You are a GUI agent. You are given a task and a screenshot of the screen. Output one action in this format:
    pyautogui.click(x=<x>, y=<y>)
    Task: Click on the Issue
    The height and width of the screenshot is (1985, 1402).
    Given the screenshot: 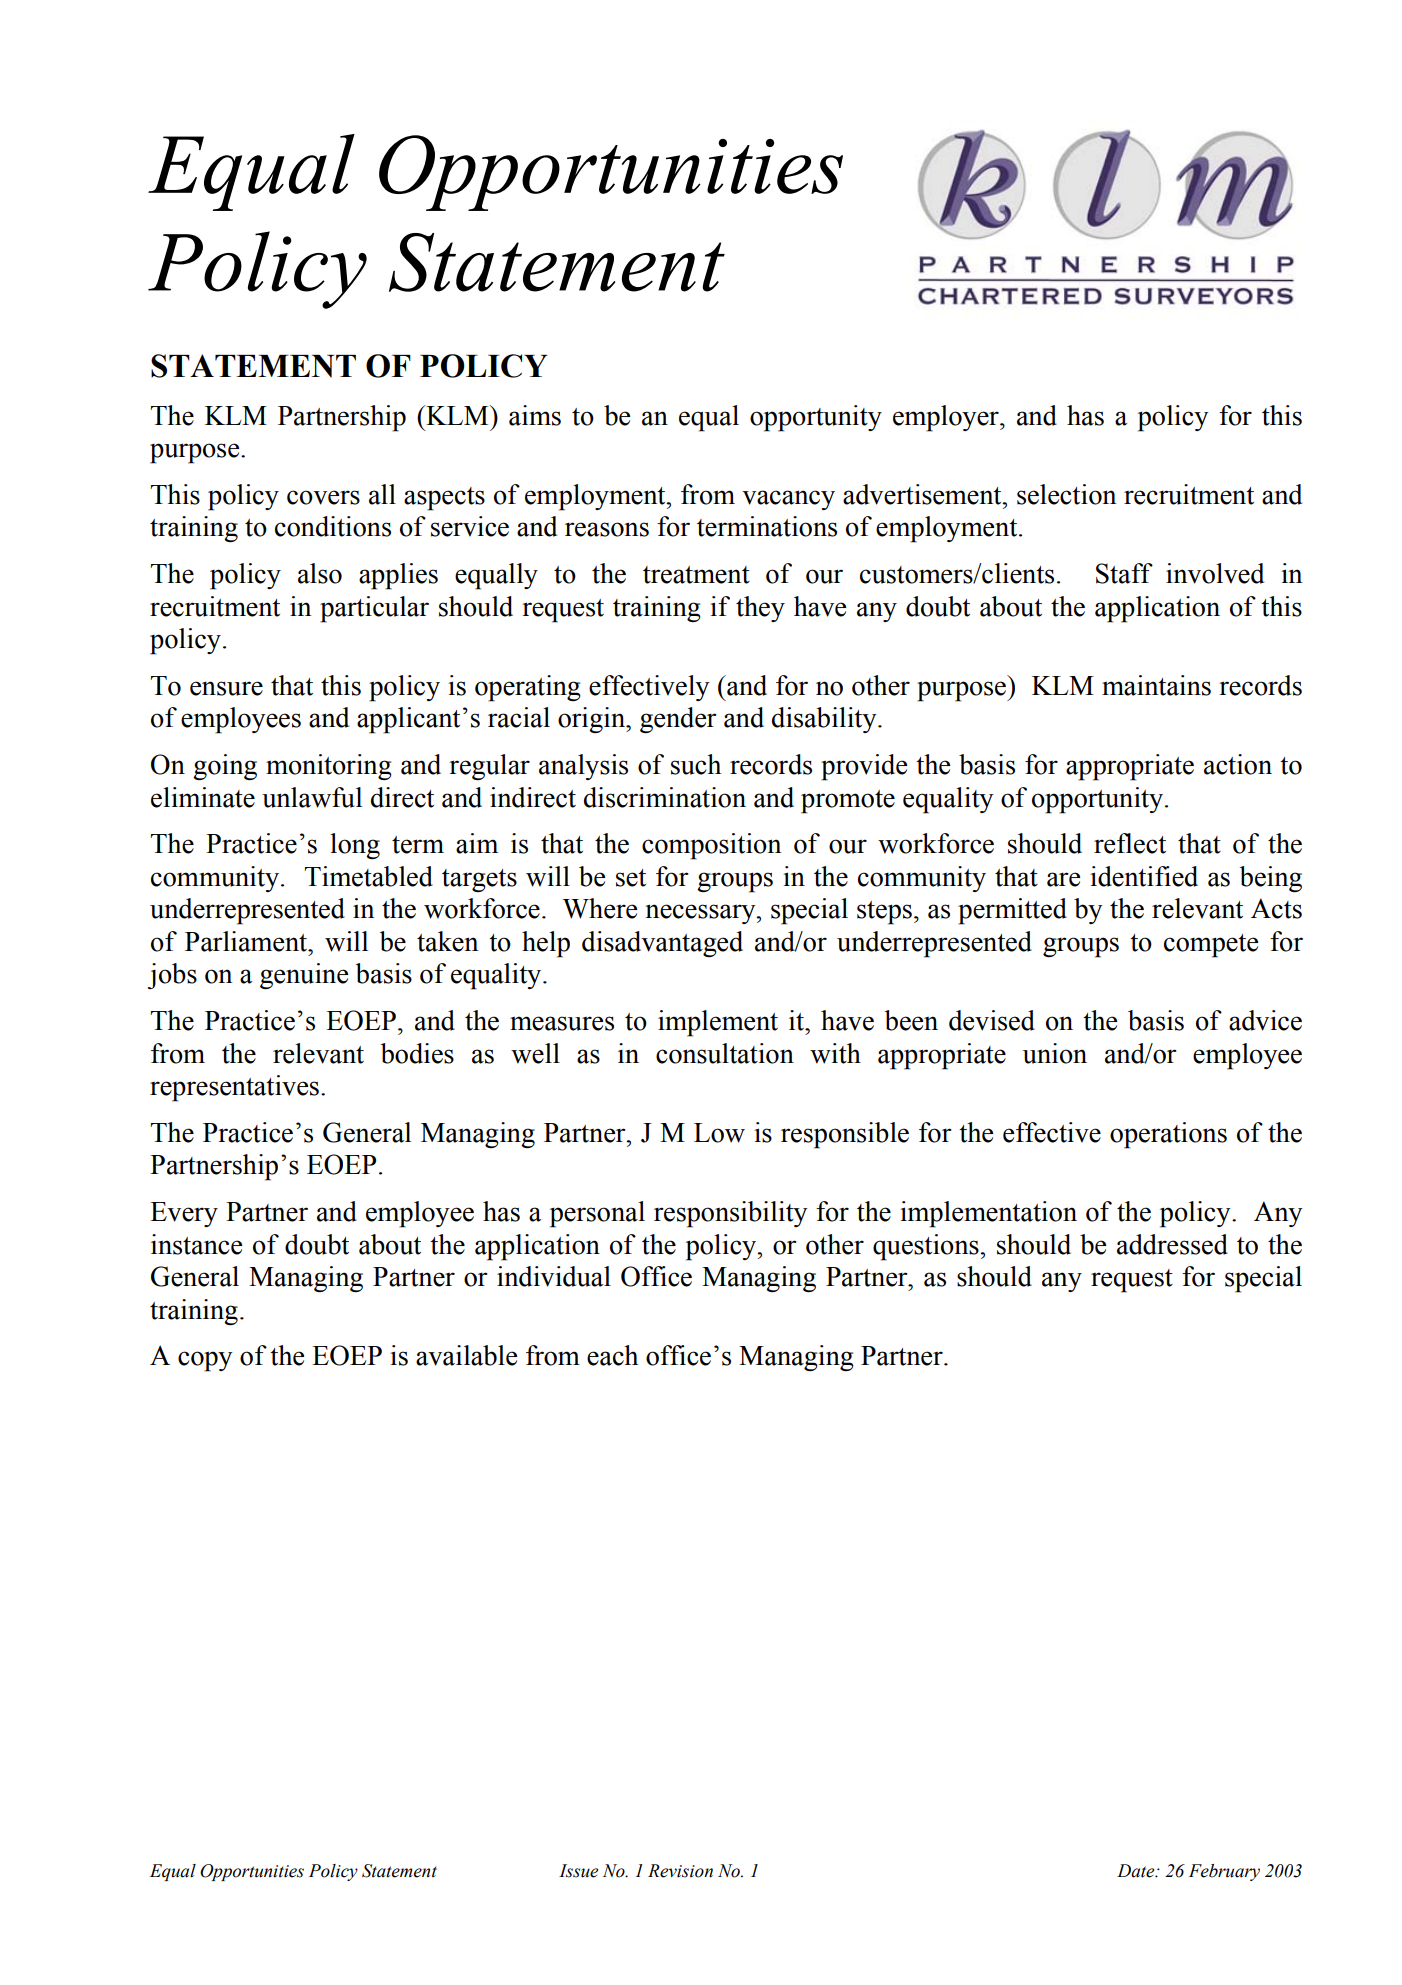 What is the action you would take?
    pyautogui.click(x=578, y=1871)
